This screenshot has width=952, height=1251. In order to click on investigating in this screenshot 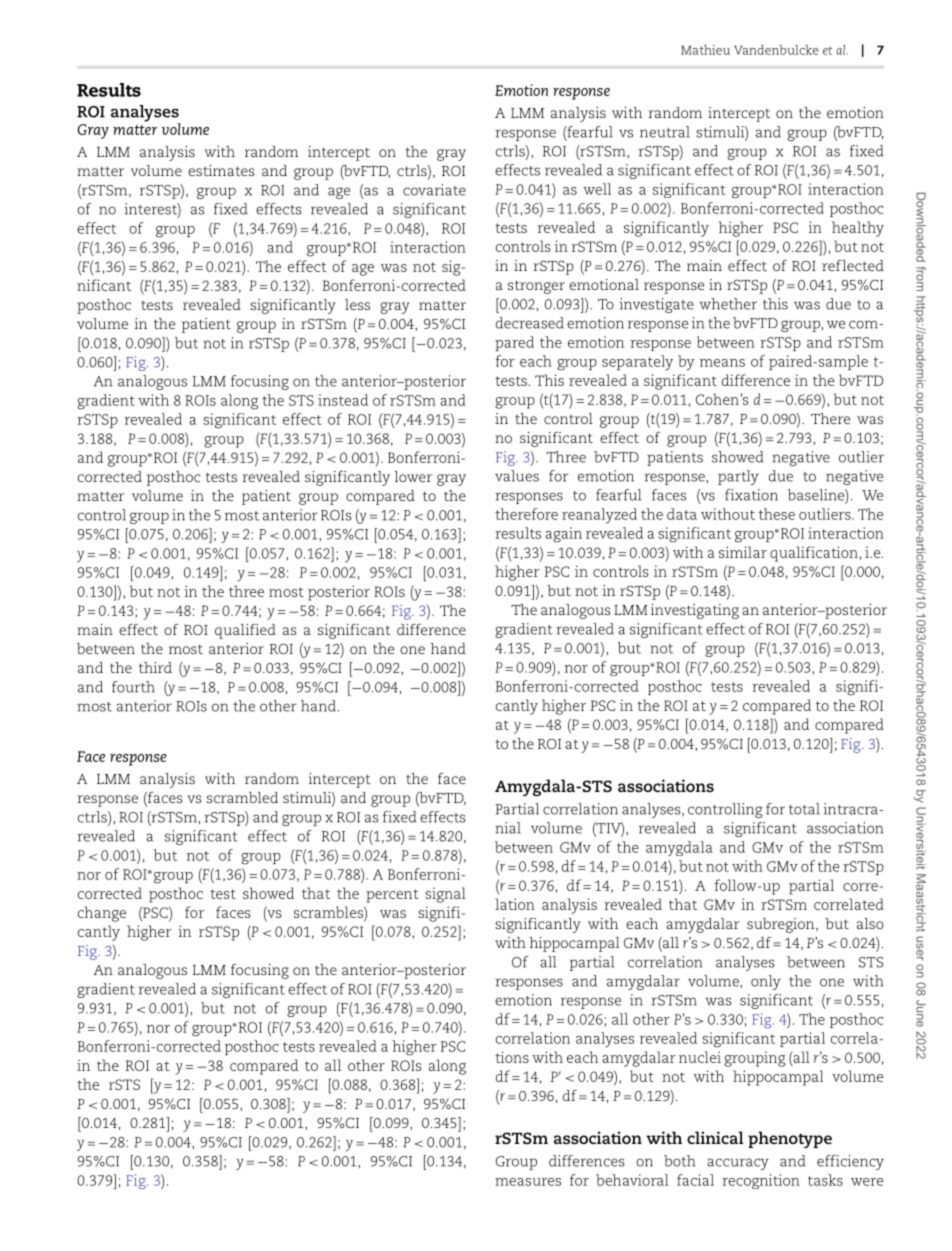, I will do `click(695, 611)`.
